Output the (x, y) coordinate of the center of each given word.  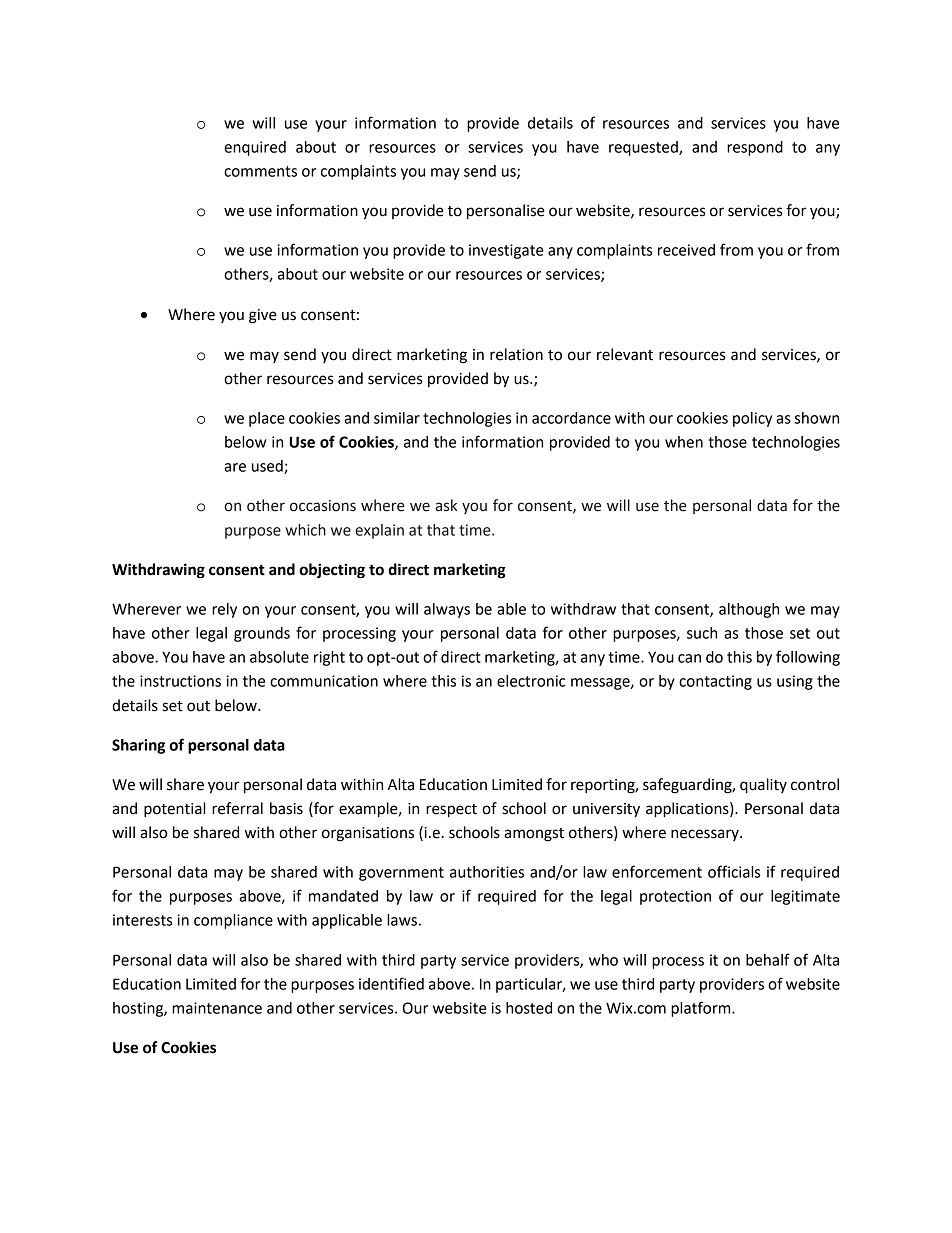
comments (260, 171)
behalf (768, 959)
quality (763, 786)
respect (451, 811)
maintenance (217, 1008)
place (267, 419)
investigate (506, 251)
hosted (529, 1008)
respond (755, 148)
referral (237, 808)
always (447, 610)
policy (752, 419)
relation (516, 354)
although (749, 610)
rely (224, 610)
